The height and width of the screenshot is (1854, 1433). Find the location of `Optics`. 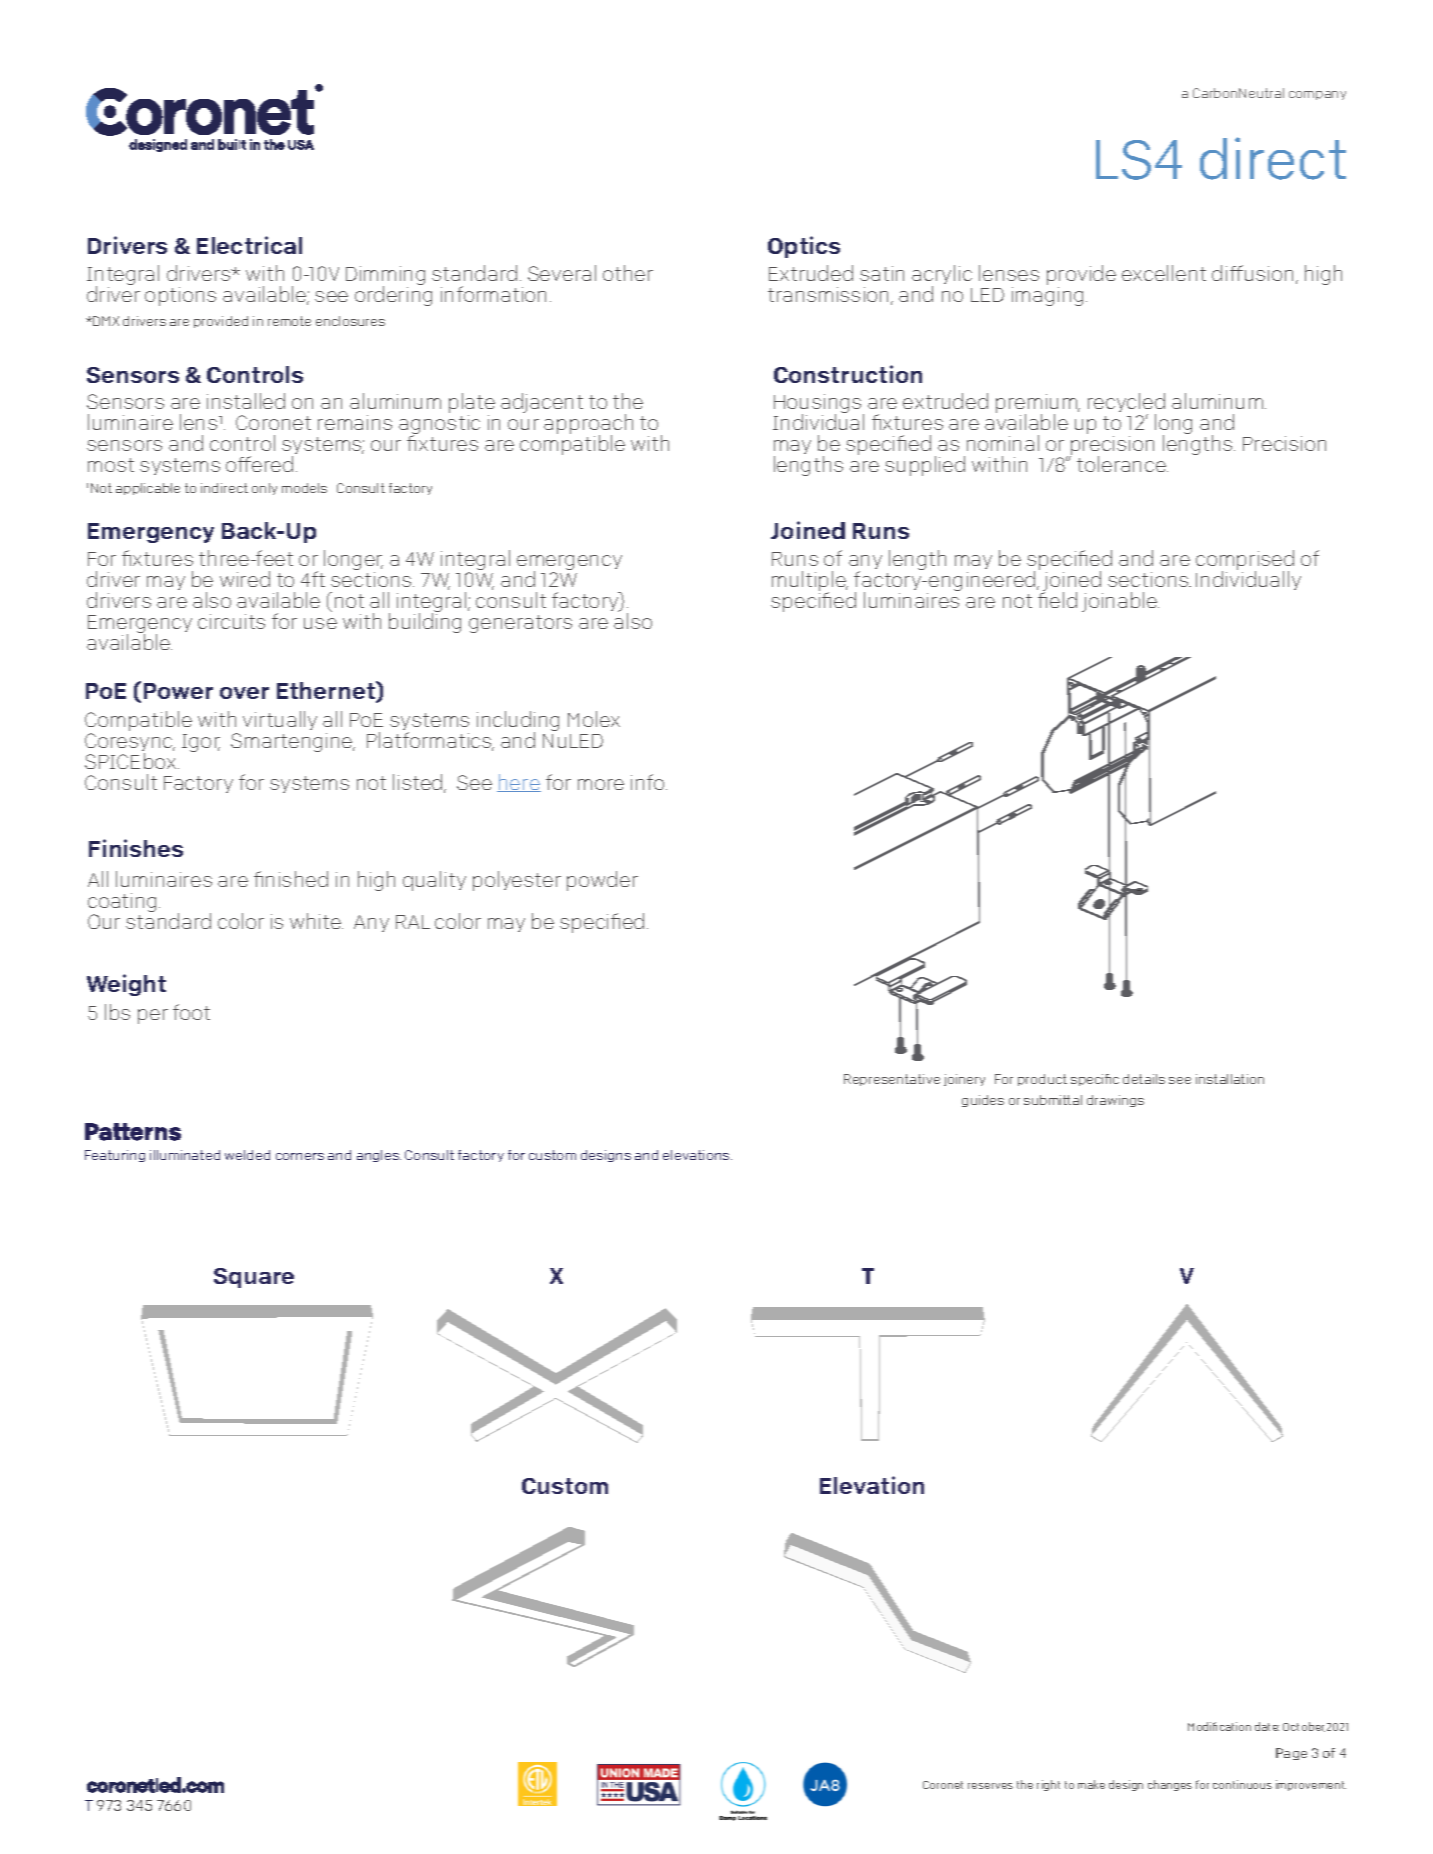

Optics is located at coordinates (804, 247).
